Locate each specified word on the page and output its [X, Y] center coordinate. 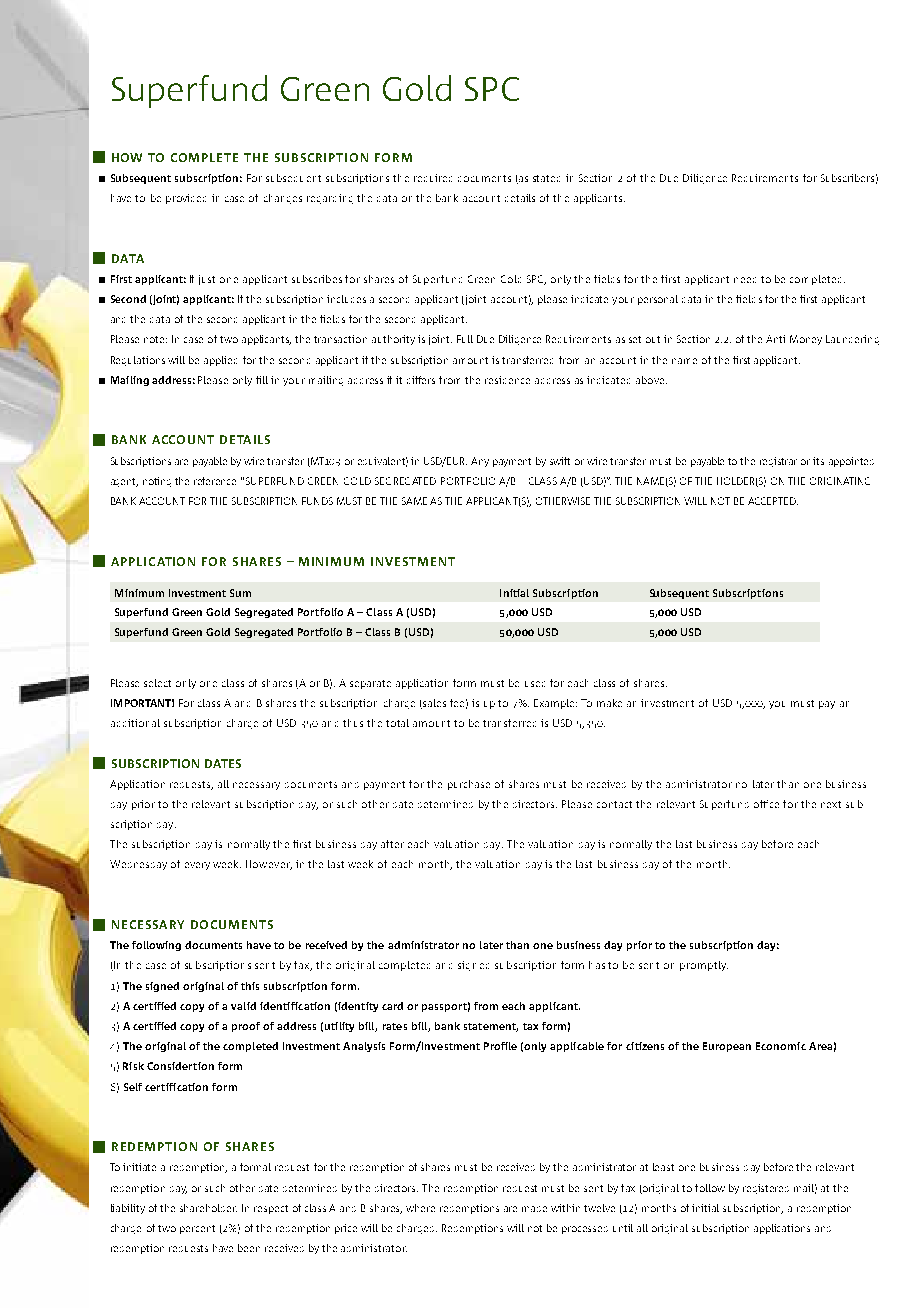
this [250, 986]
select [157, 683]
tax [530, 1026]
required [433, 178]
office [766, 804]
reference [215, 481]
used [535, 684]
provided [186, 199]
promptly [704, 966]
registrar [778, 462]
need [745, 280]
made [534, 1209]
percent [197, 1229]
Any [480, 462]
